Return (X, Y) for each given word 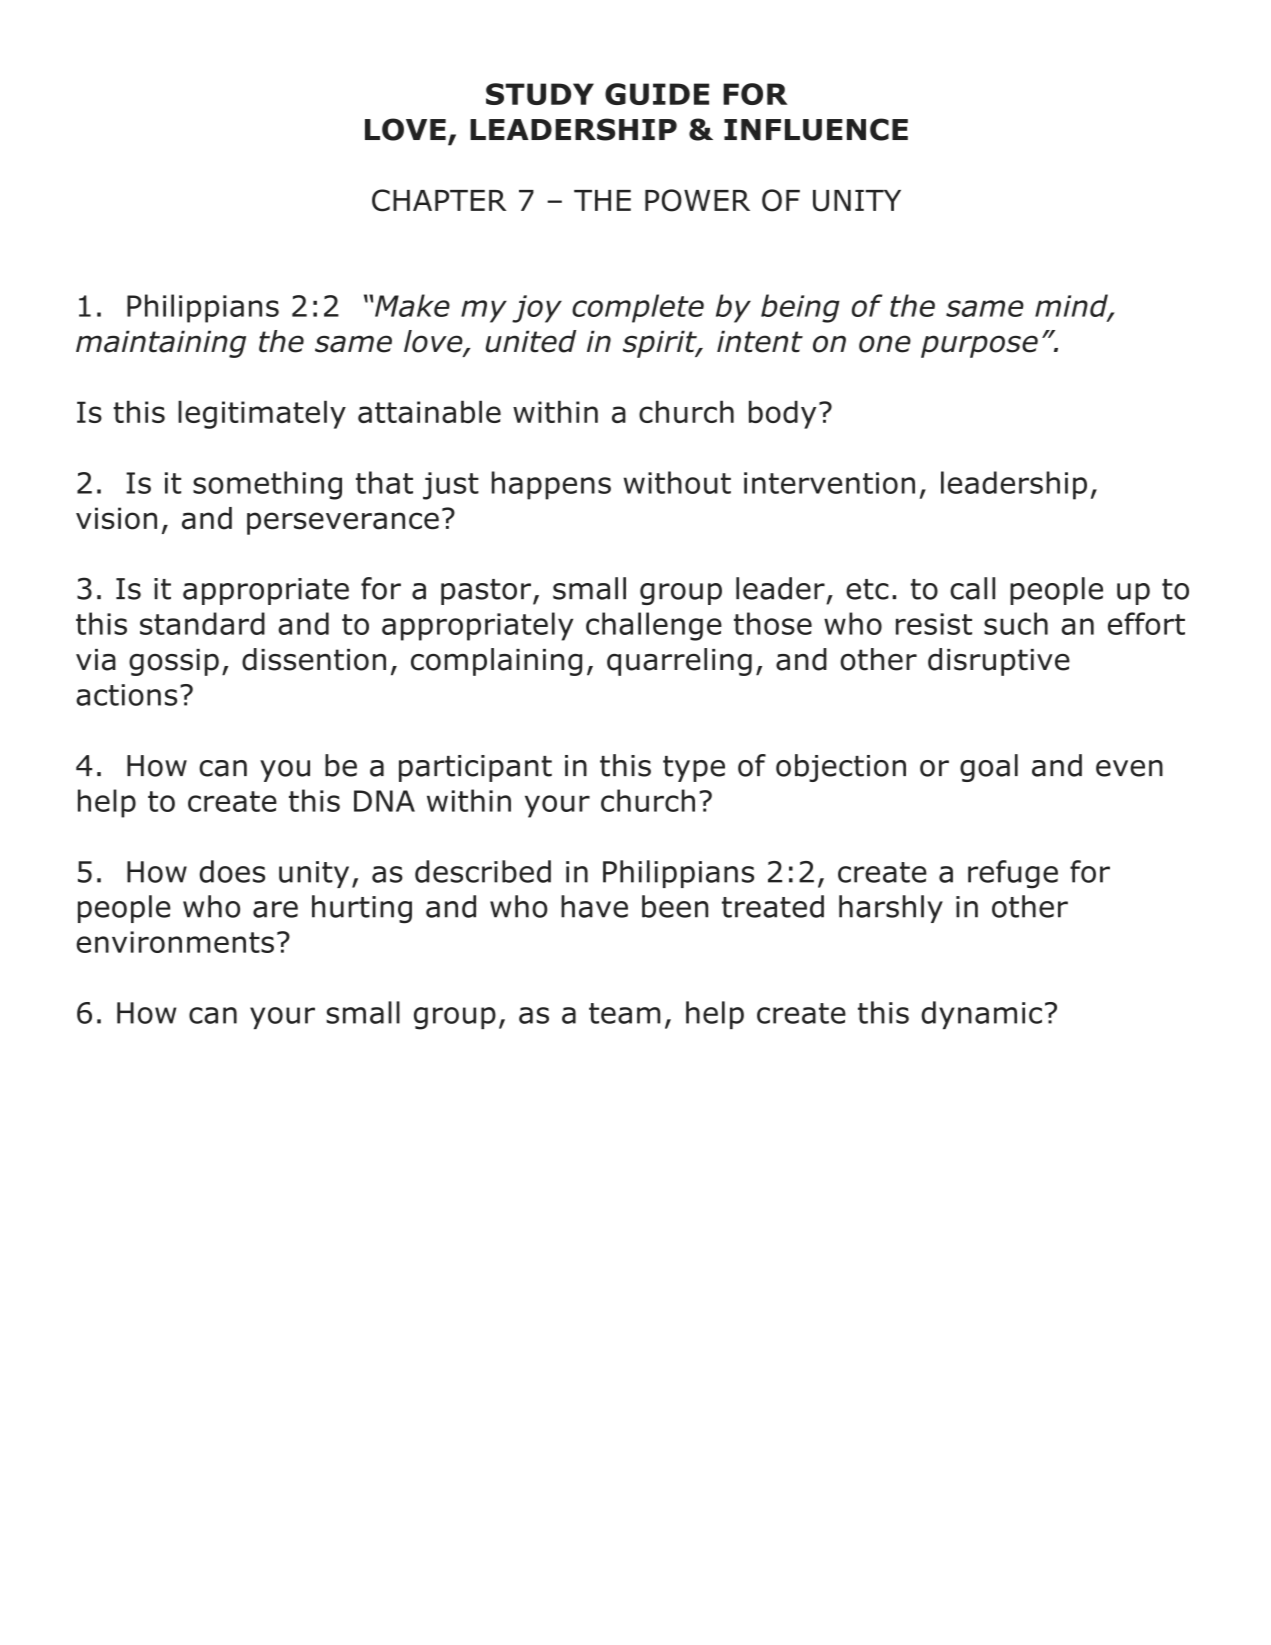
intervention (829, 483)
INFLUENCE (816, 129)
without (677, 482)
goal (989, 768)
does (232, 871)
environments (175, 942)
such (1016, 623)
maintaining (161, 344)
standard (202, 623)
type (694, 769)
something (267, 485)
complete (638, 308)
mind (1072, 306)
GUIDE (657, 94)
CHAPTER (439, 200)
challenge (654, 626)
